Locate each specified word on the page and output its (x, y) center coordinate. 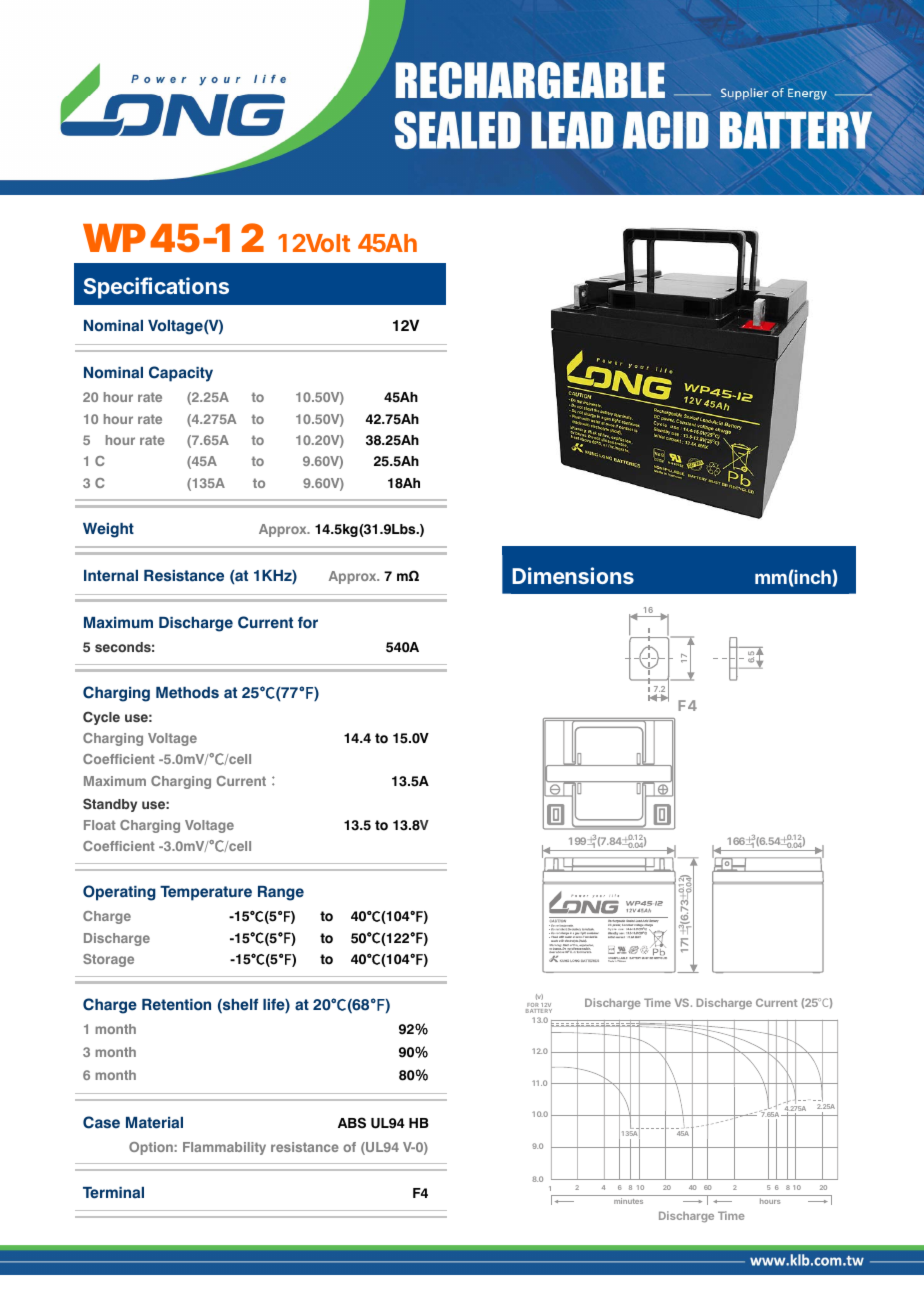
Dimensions (573, 575)
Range (281, 893)
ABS (352, 1123)
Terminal (113, 1193)
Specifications (156, 288)
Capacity (181, 374)
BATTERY (539, 1011)
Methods (187, 693)
